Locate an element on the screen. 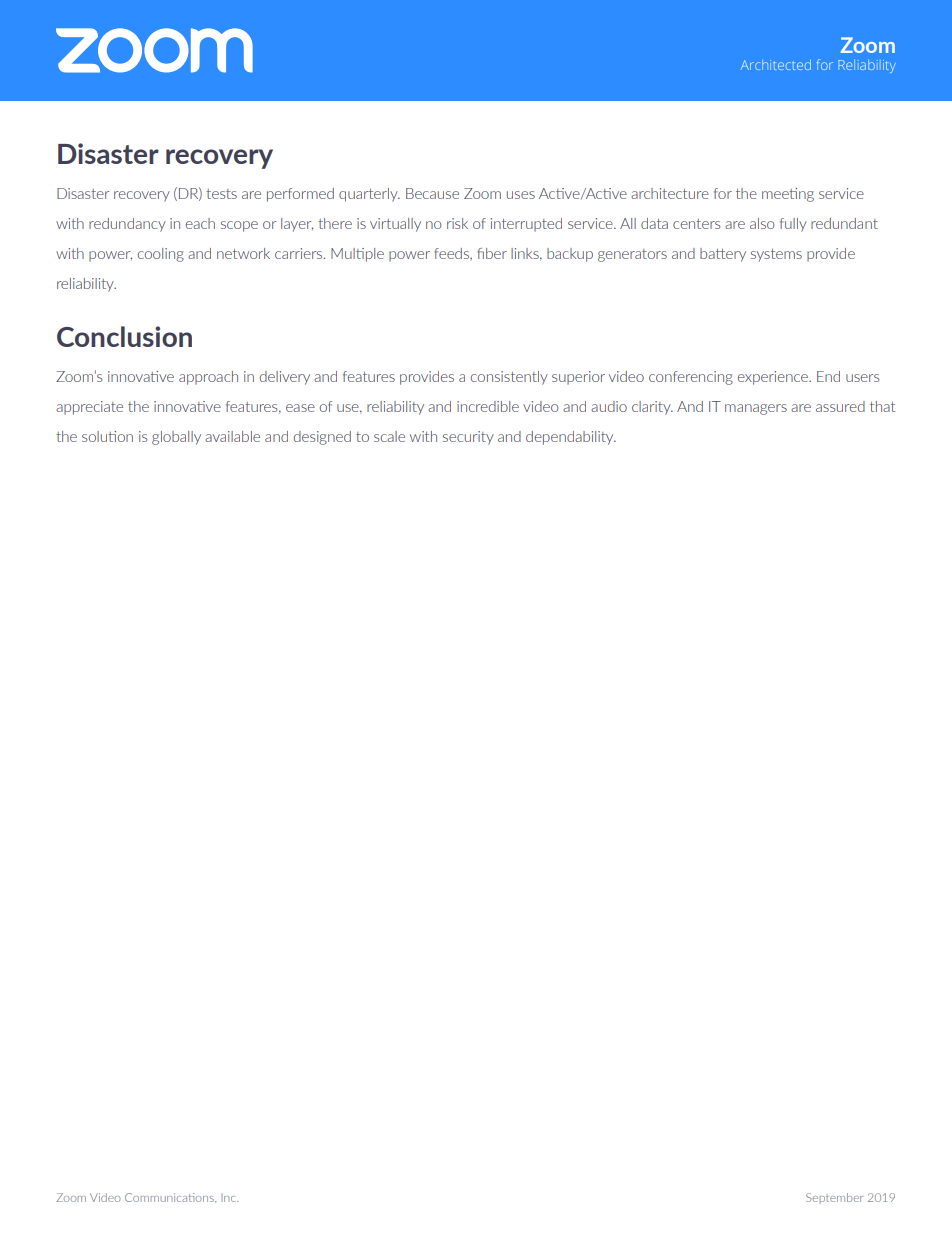 The height and width of the screenshot is (1233, 952). September is located at coordinates (834, 1197).
